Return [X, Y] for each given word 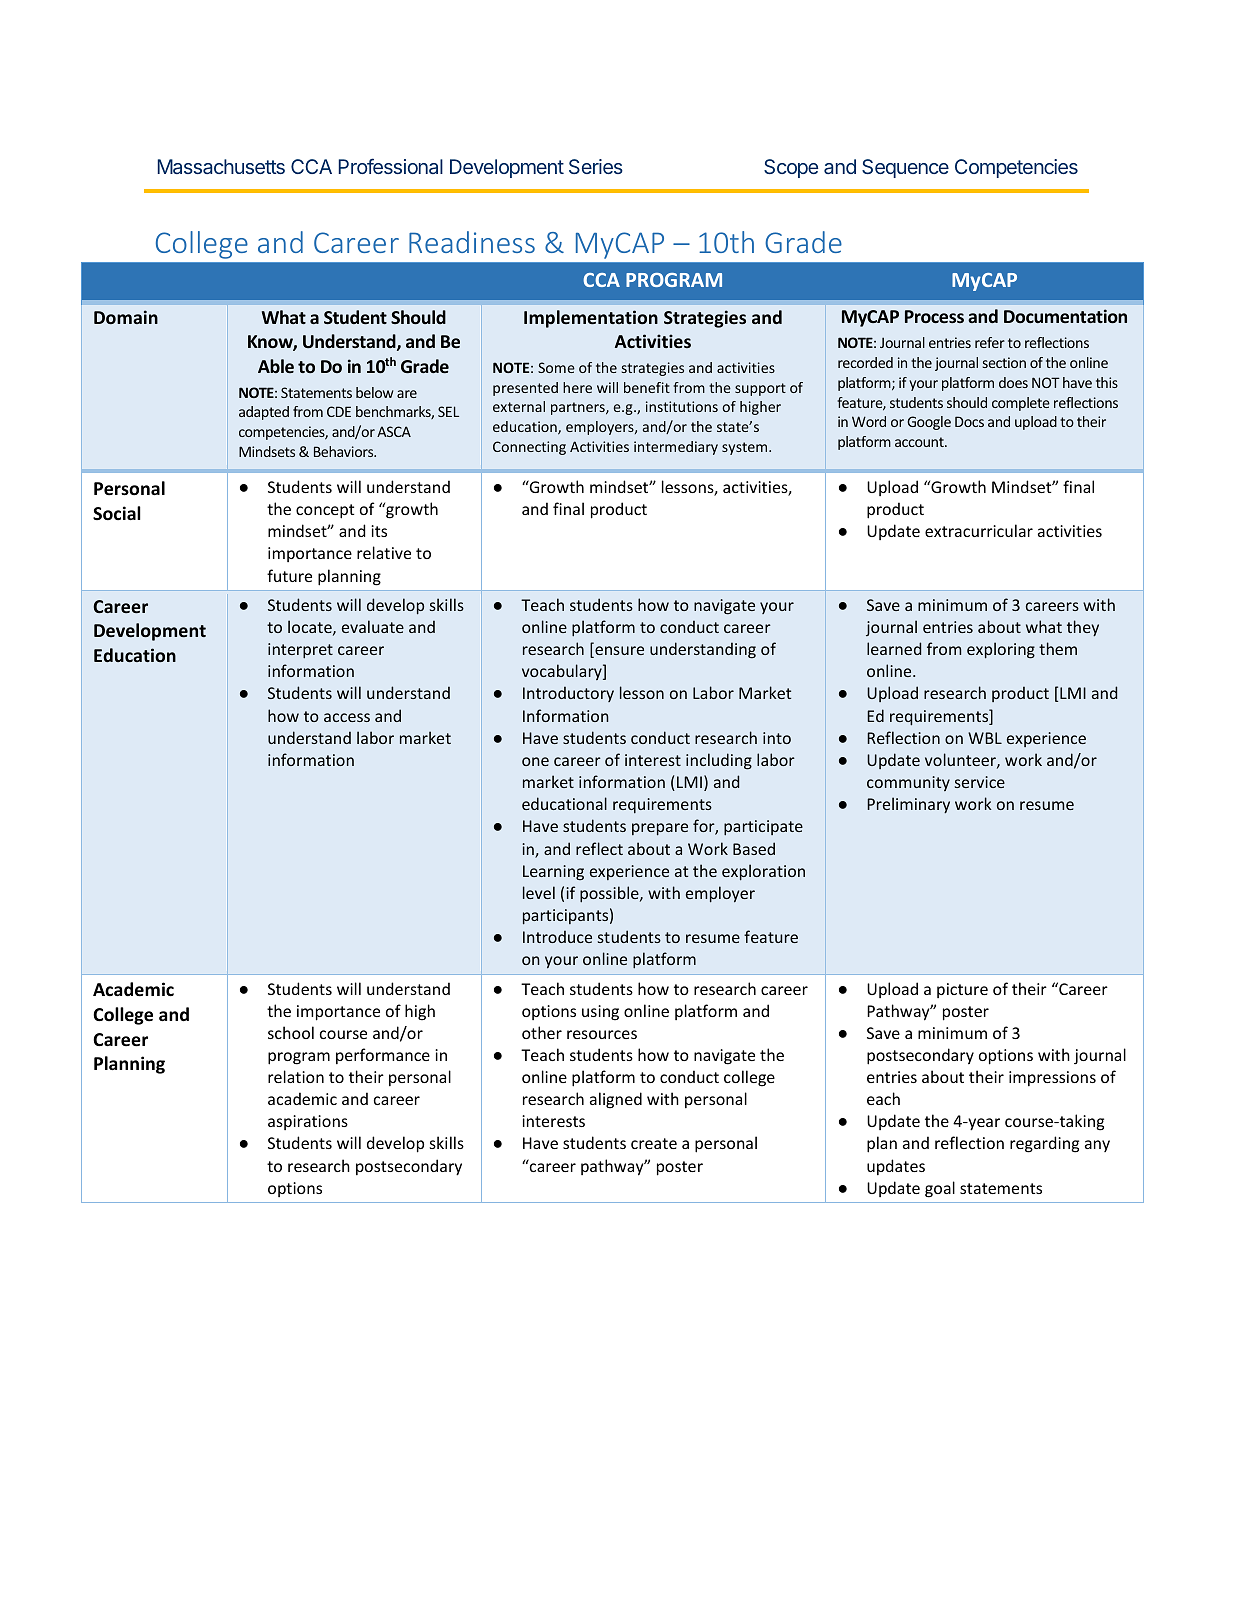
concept [325, 511]
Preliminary [908, 805]
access [347, 717]
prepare [660, 829]
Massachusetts [221, 166]
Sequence [905, 168]
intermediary [676, 448]
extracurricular [979, 530]
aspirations [308, 1122]
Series [596, 166]
